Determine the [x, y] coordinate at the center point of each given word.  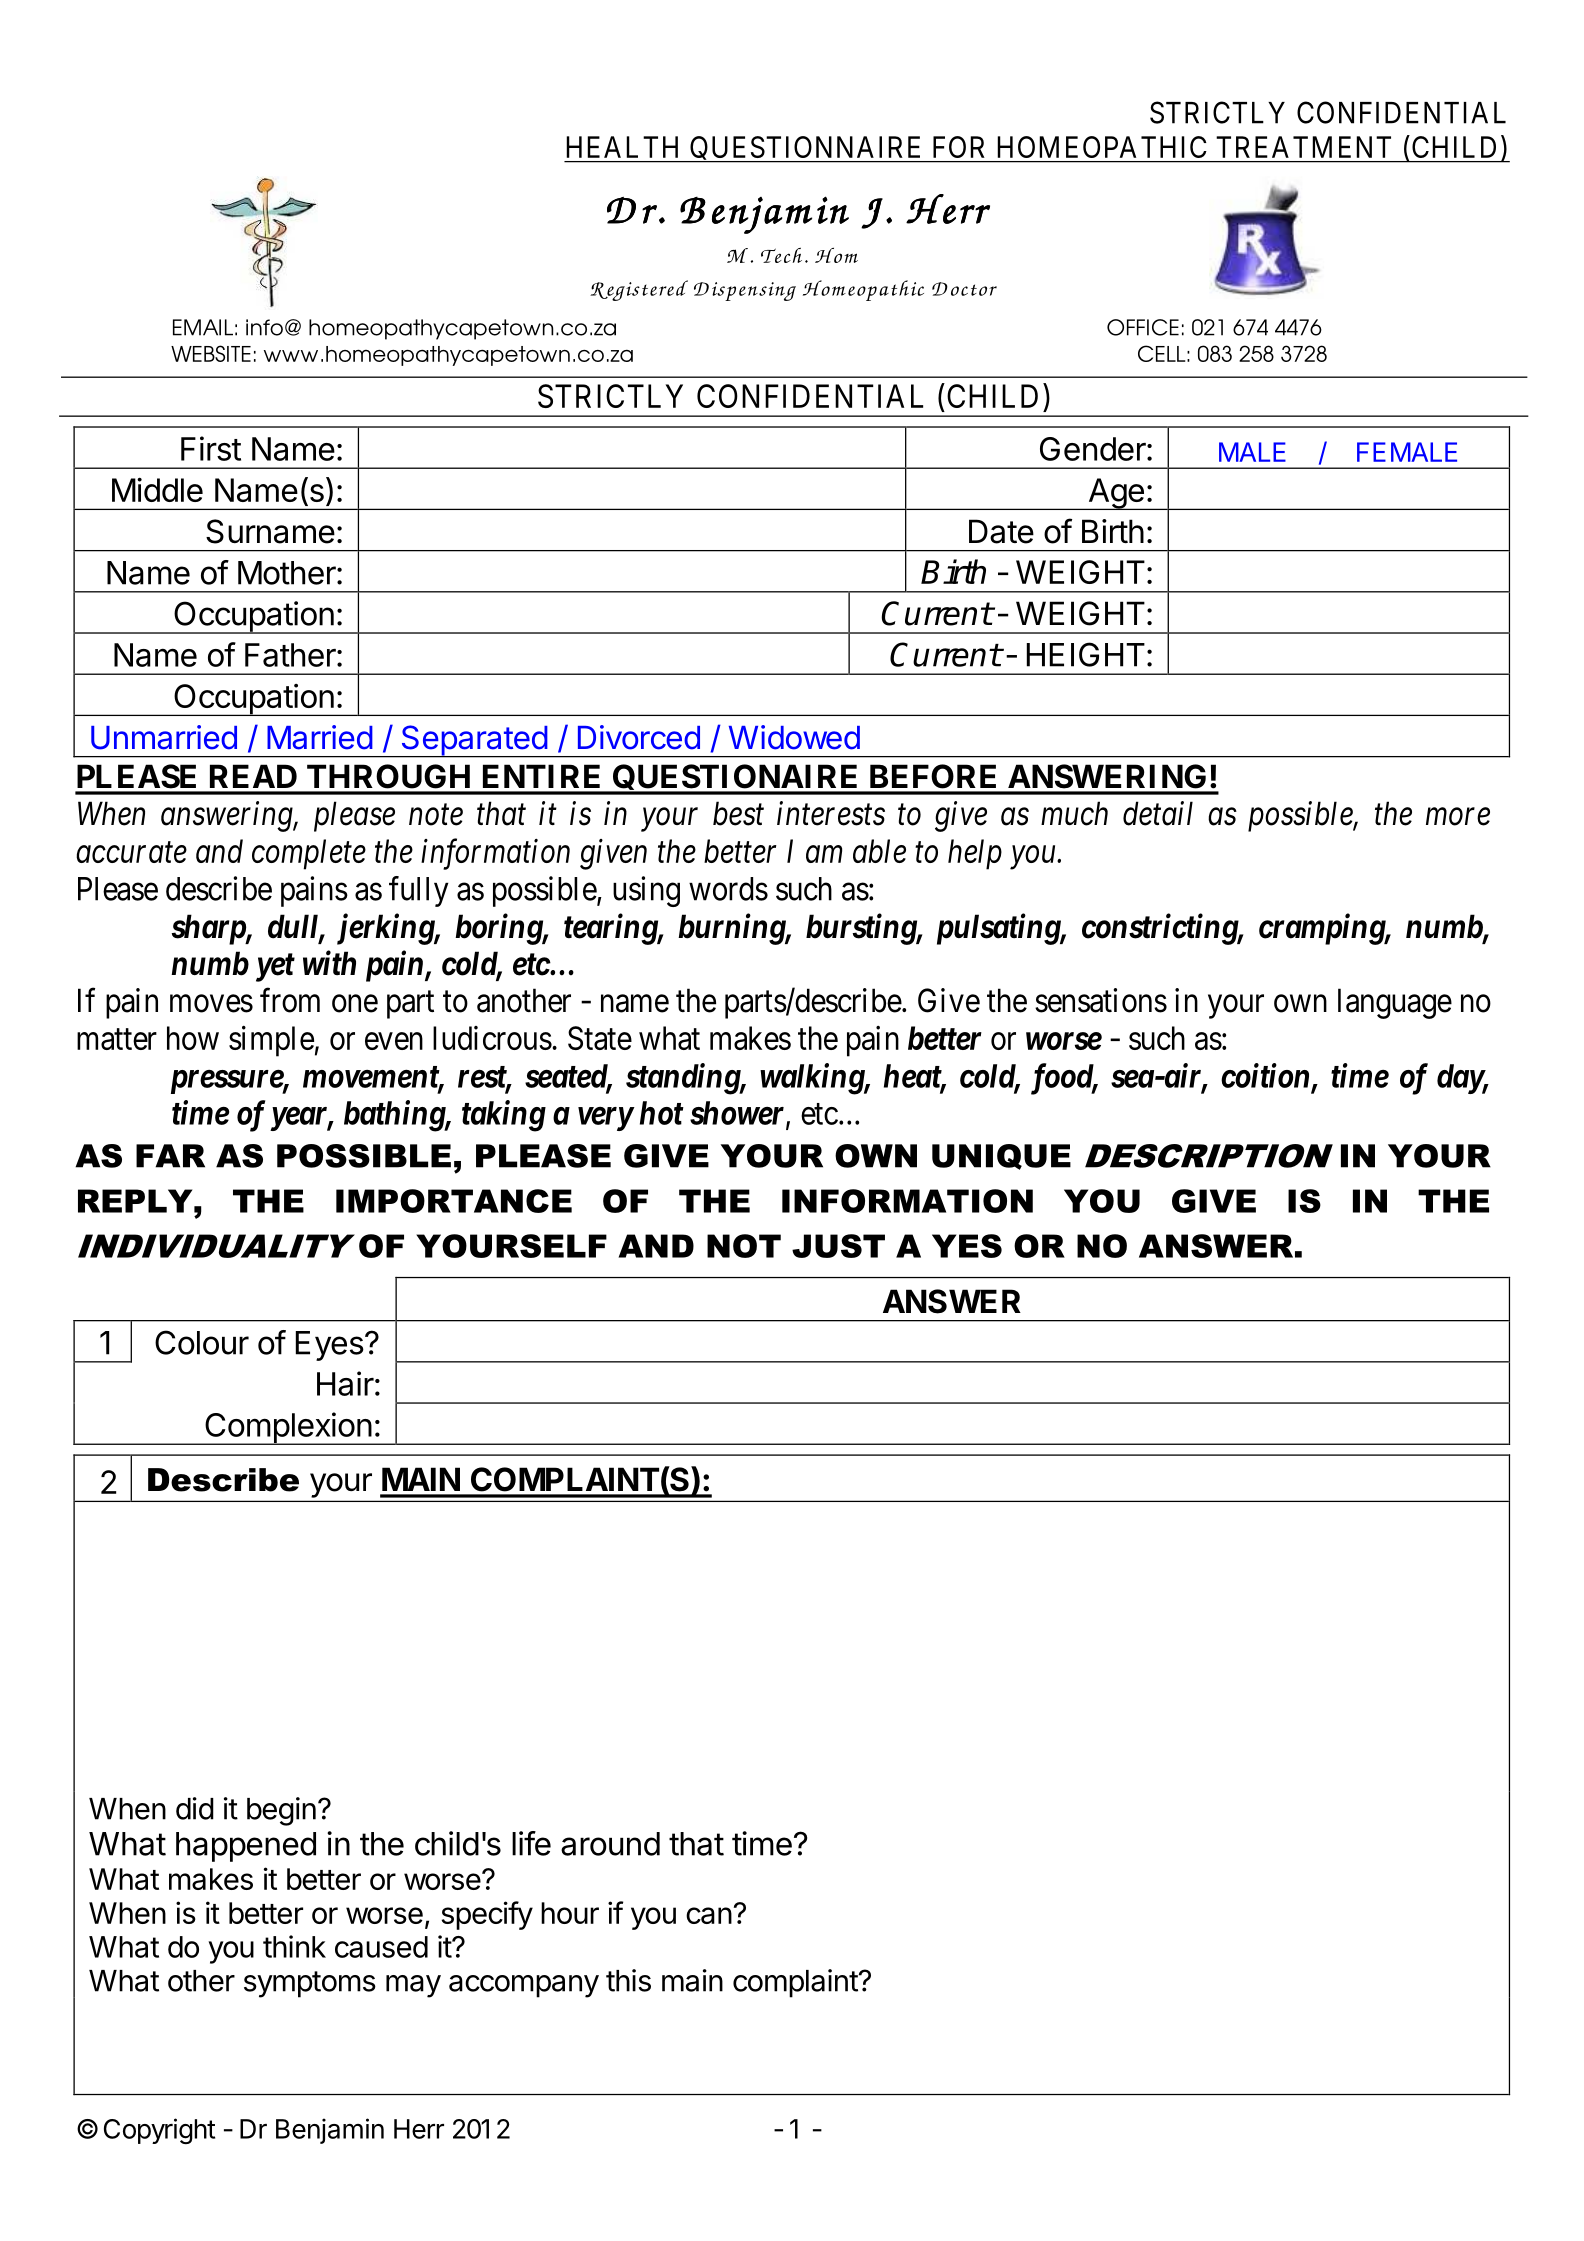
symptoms [310, 1984]
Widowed [794, 737]
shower [738, 1114]
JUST [838, 1246]
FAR [170, 1156]
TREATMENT [1304, 147]
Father [291, 655]
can [709, 1915]
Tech [781, 255]
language [1395, 1003]
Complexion [288, 1428]
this [628, 1980]
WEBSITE [211, 353]
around [610, 1844]
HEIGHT [1086, 654]
